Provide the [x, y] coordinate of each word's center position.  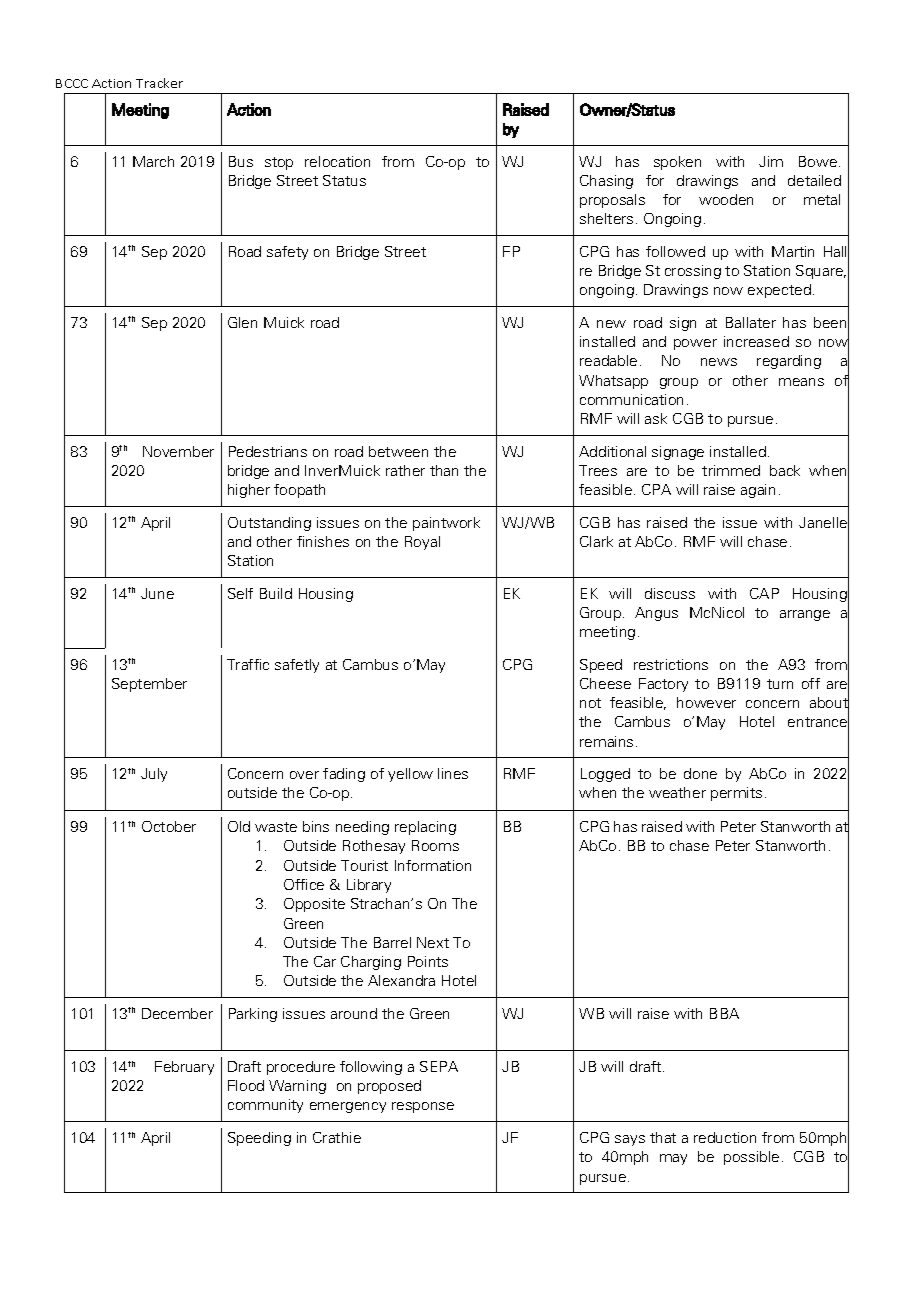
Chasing [606, 182]
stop [279, 163]
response [423, 1107]
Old [239, 826]
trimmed [731, 470]
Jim [771, 161]
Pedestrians [268, 451]
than [444, 470]
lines [453, 773]
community [265, 1106]
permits [736, 794]
